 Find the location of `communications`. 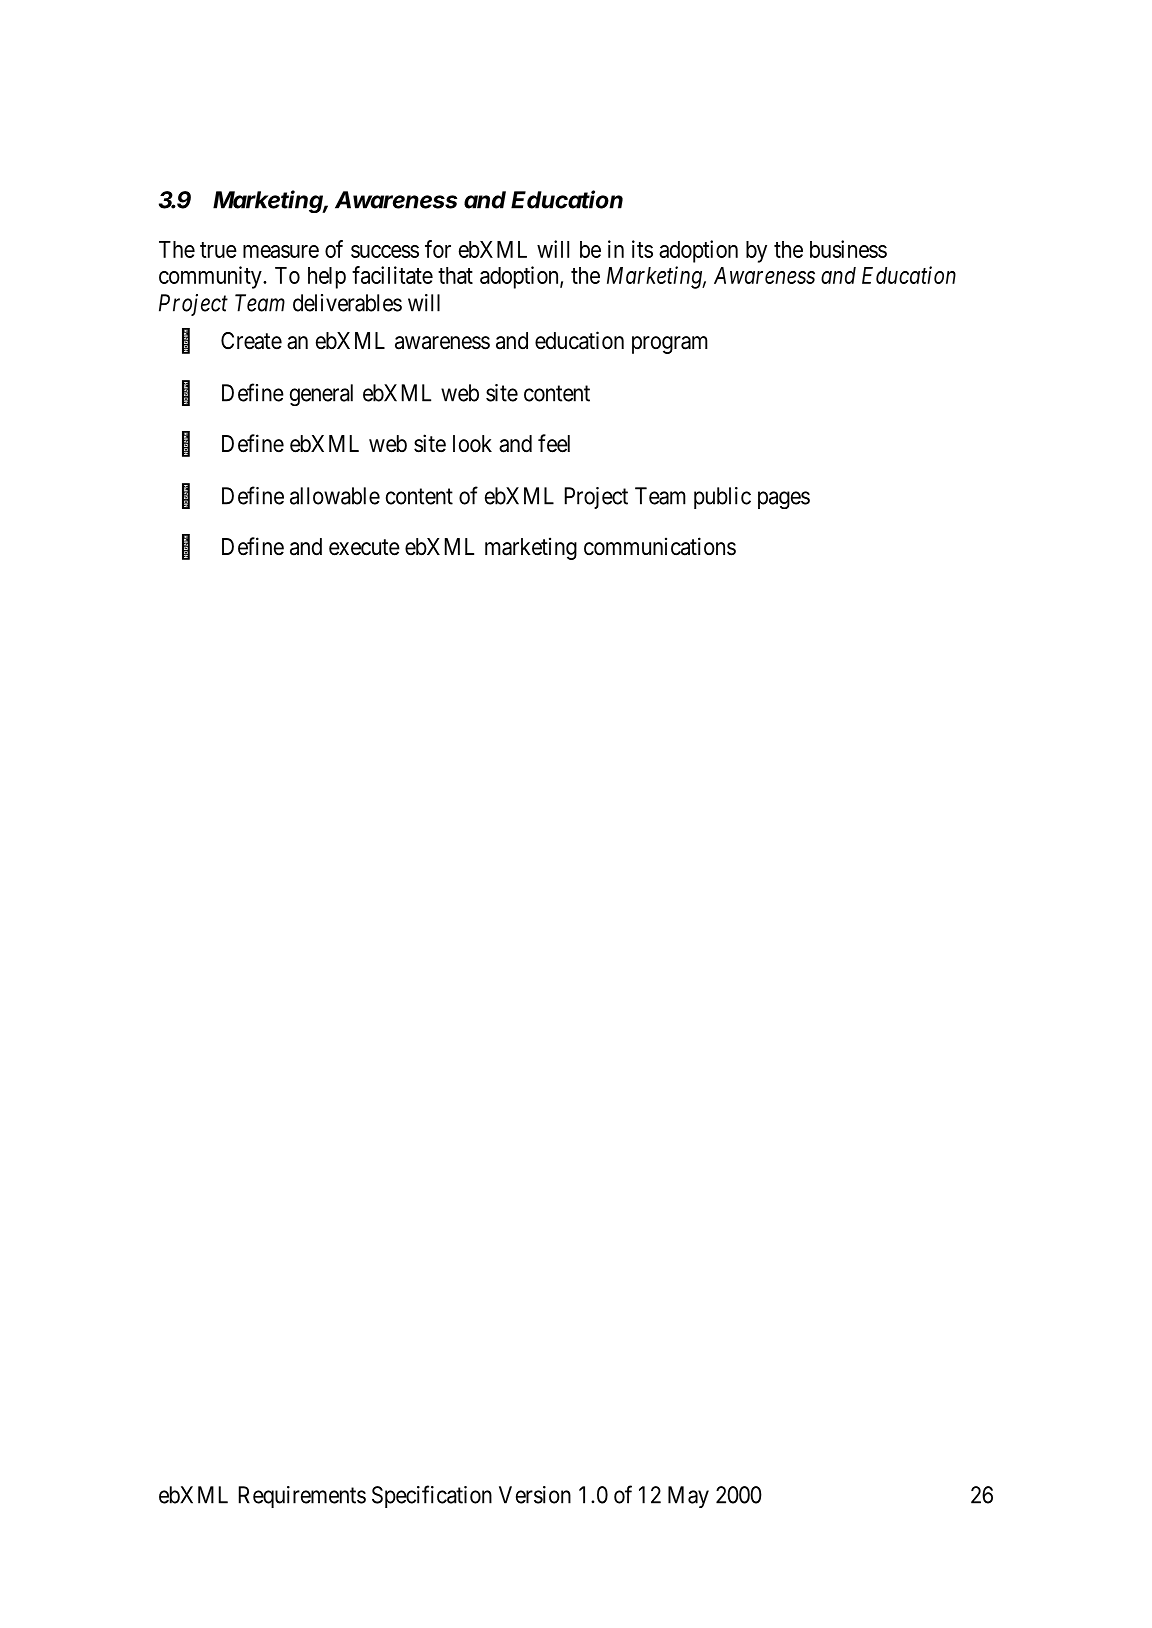

communications is located at coordinates (660, 546).
